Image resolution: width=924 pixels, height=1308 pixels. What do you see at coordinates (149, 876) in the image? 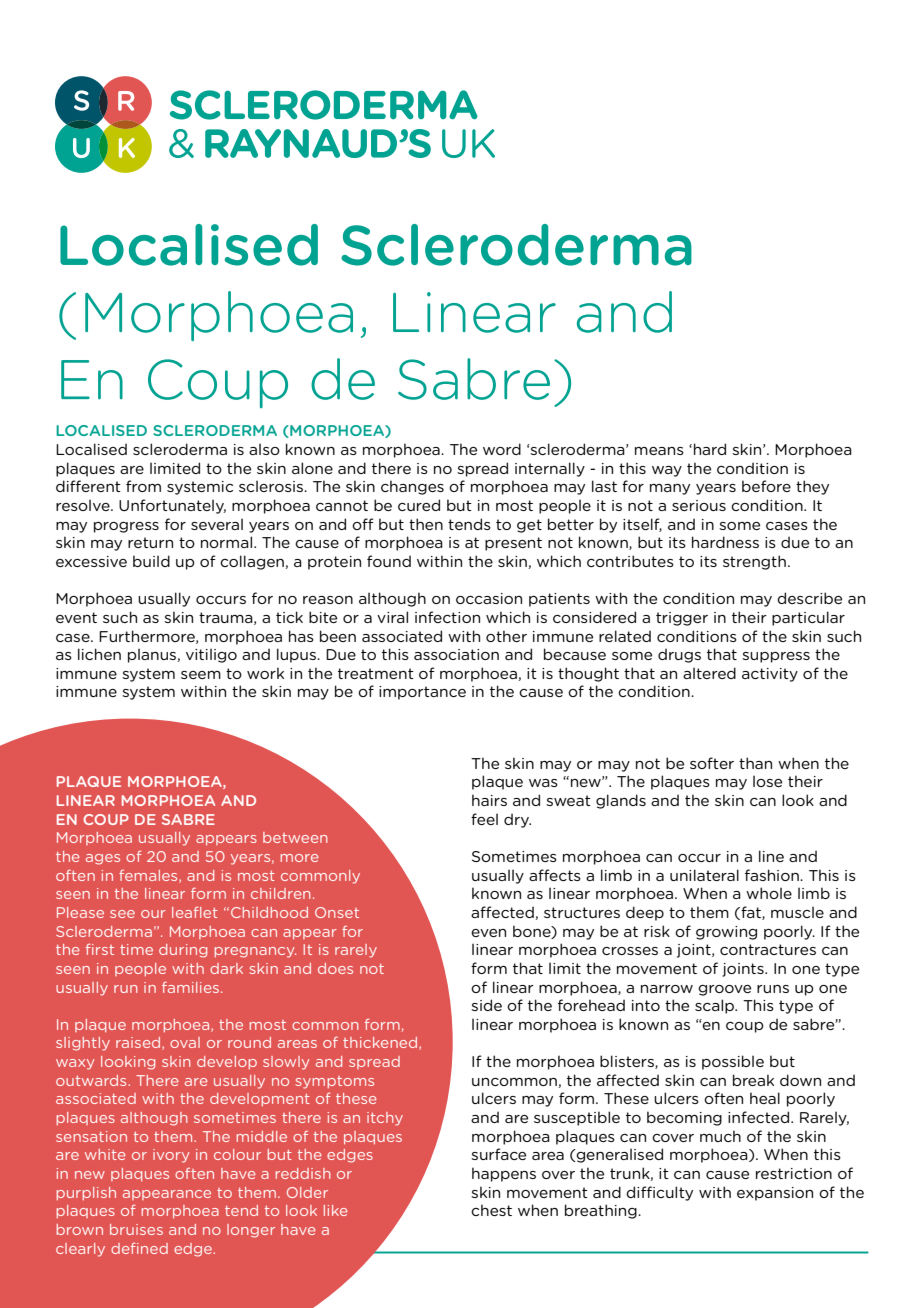
I see `females` at bounding box center [149, 876].
